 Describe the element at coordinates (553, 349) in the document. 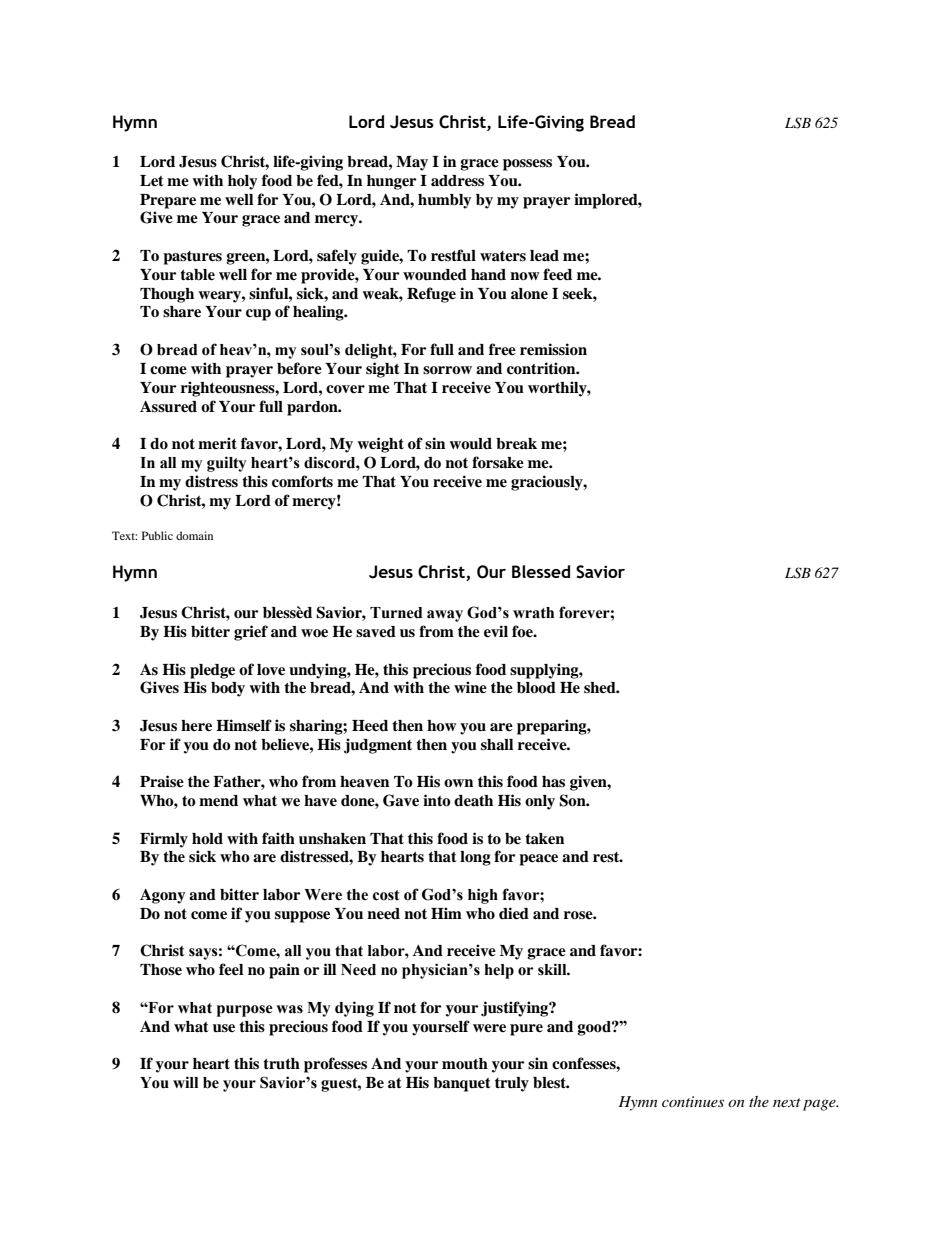

I see `remission` at that location.
